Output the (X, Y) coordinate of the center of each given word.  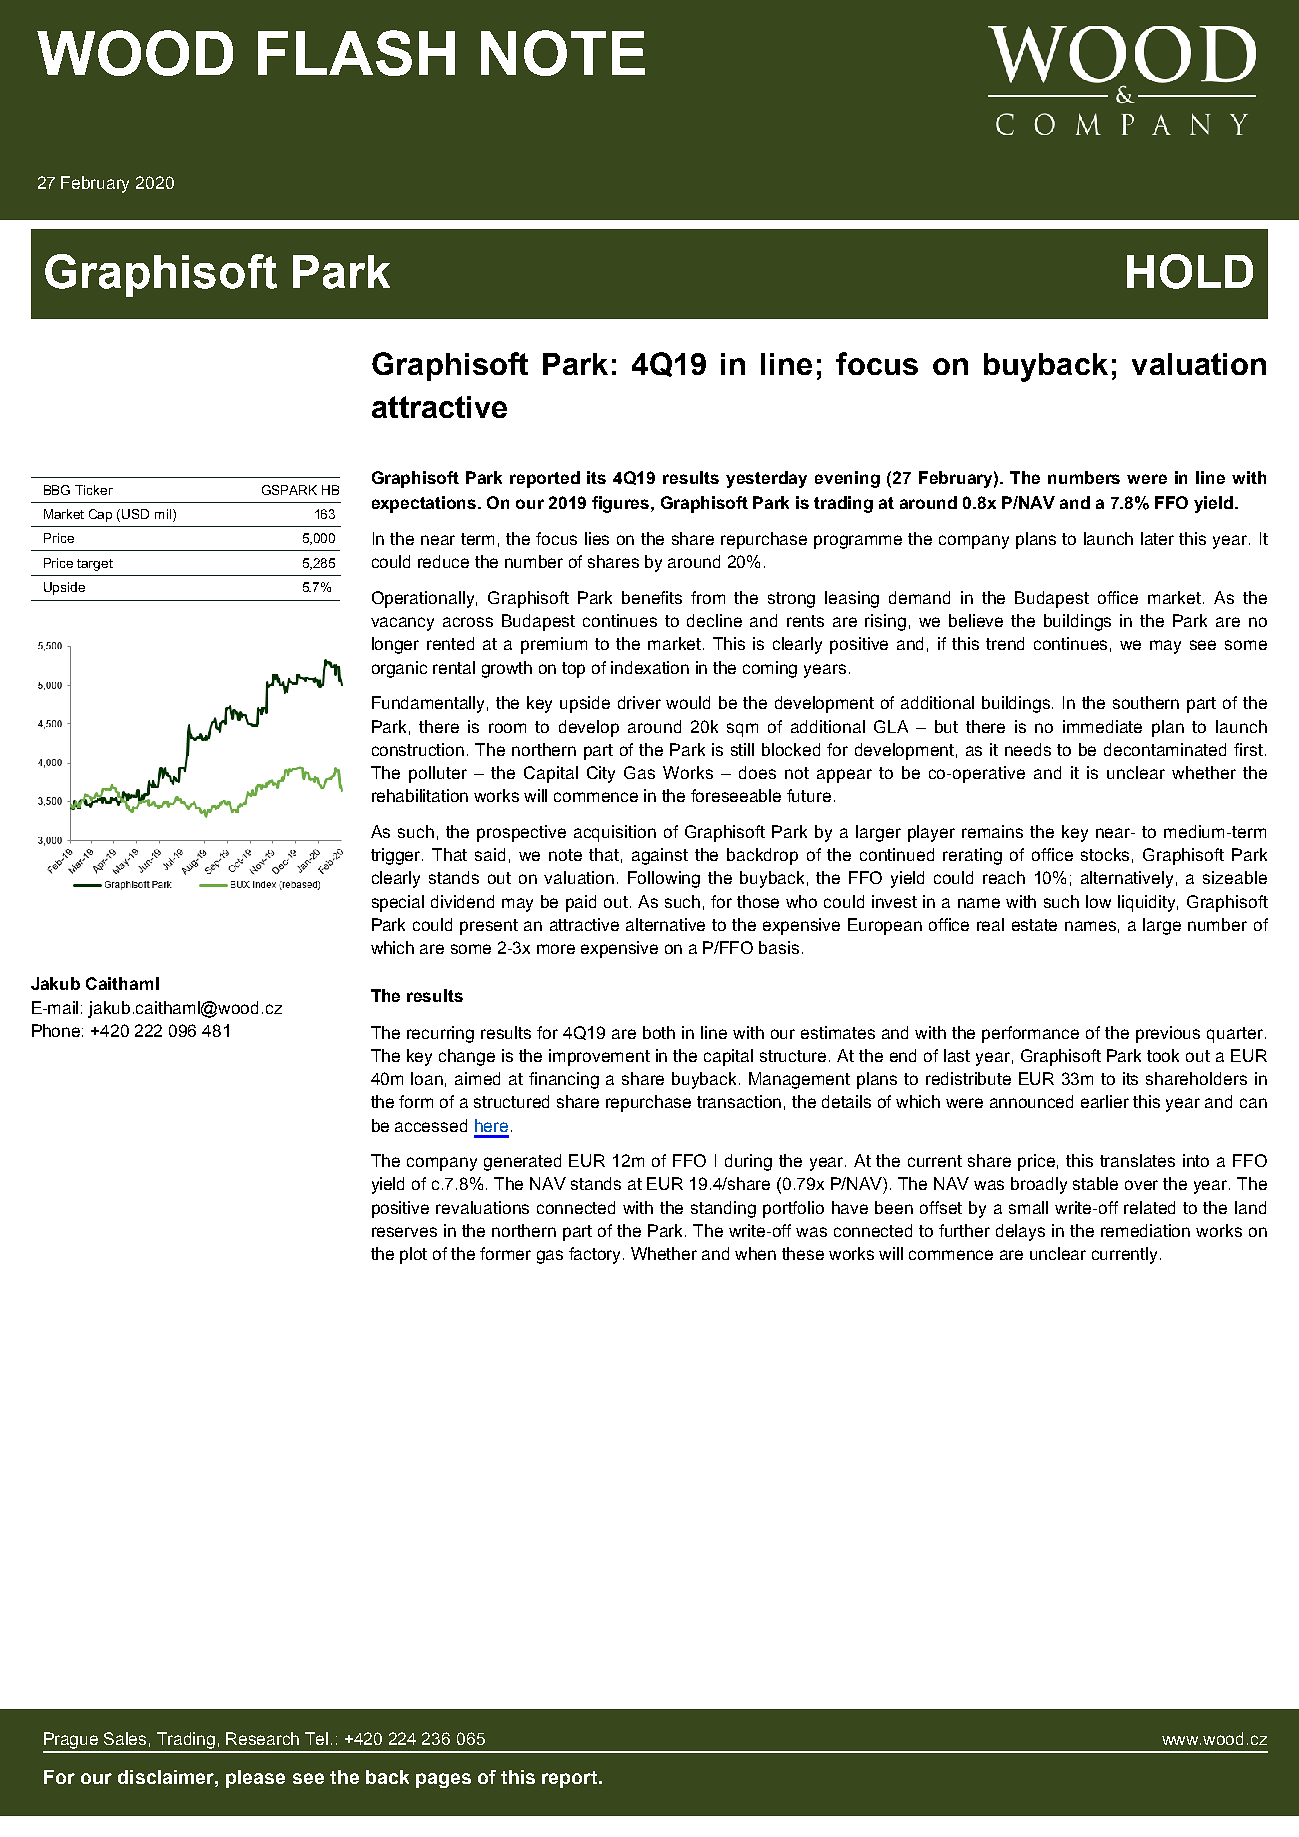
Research (262, 1738)
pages (443, 1780)
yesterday (766, 479)
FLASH (356, 53)
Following (664, 879)
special (398, 903)
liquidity (1148, 903)
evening (847, 479)
